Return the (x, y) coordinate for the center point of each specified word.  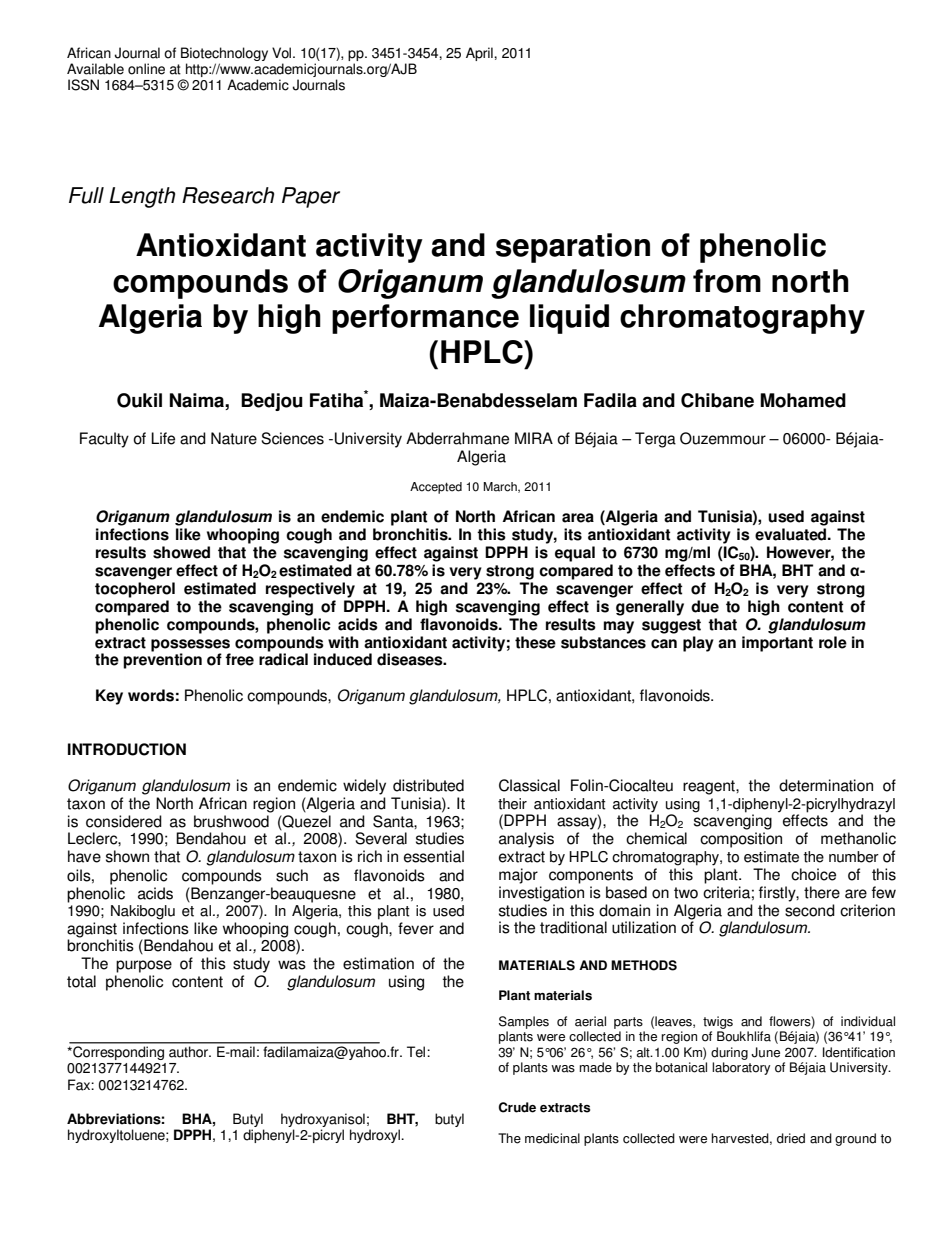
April (480, 54)
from (727, 281)
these (535, 642)
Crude (517, 1107)
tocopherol (135, 590)
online (146, 69)
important (777, 644)
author (189, 1052)
